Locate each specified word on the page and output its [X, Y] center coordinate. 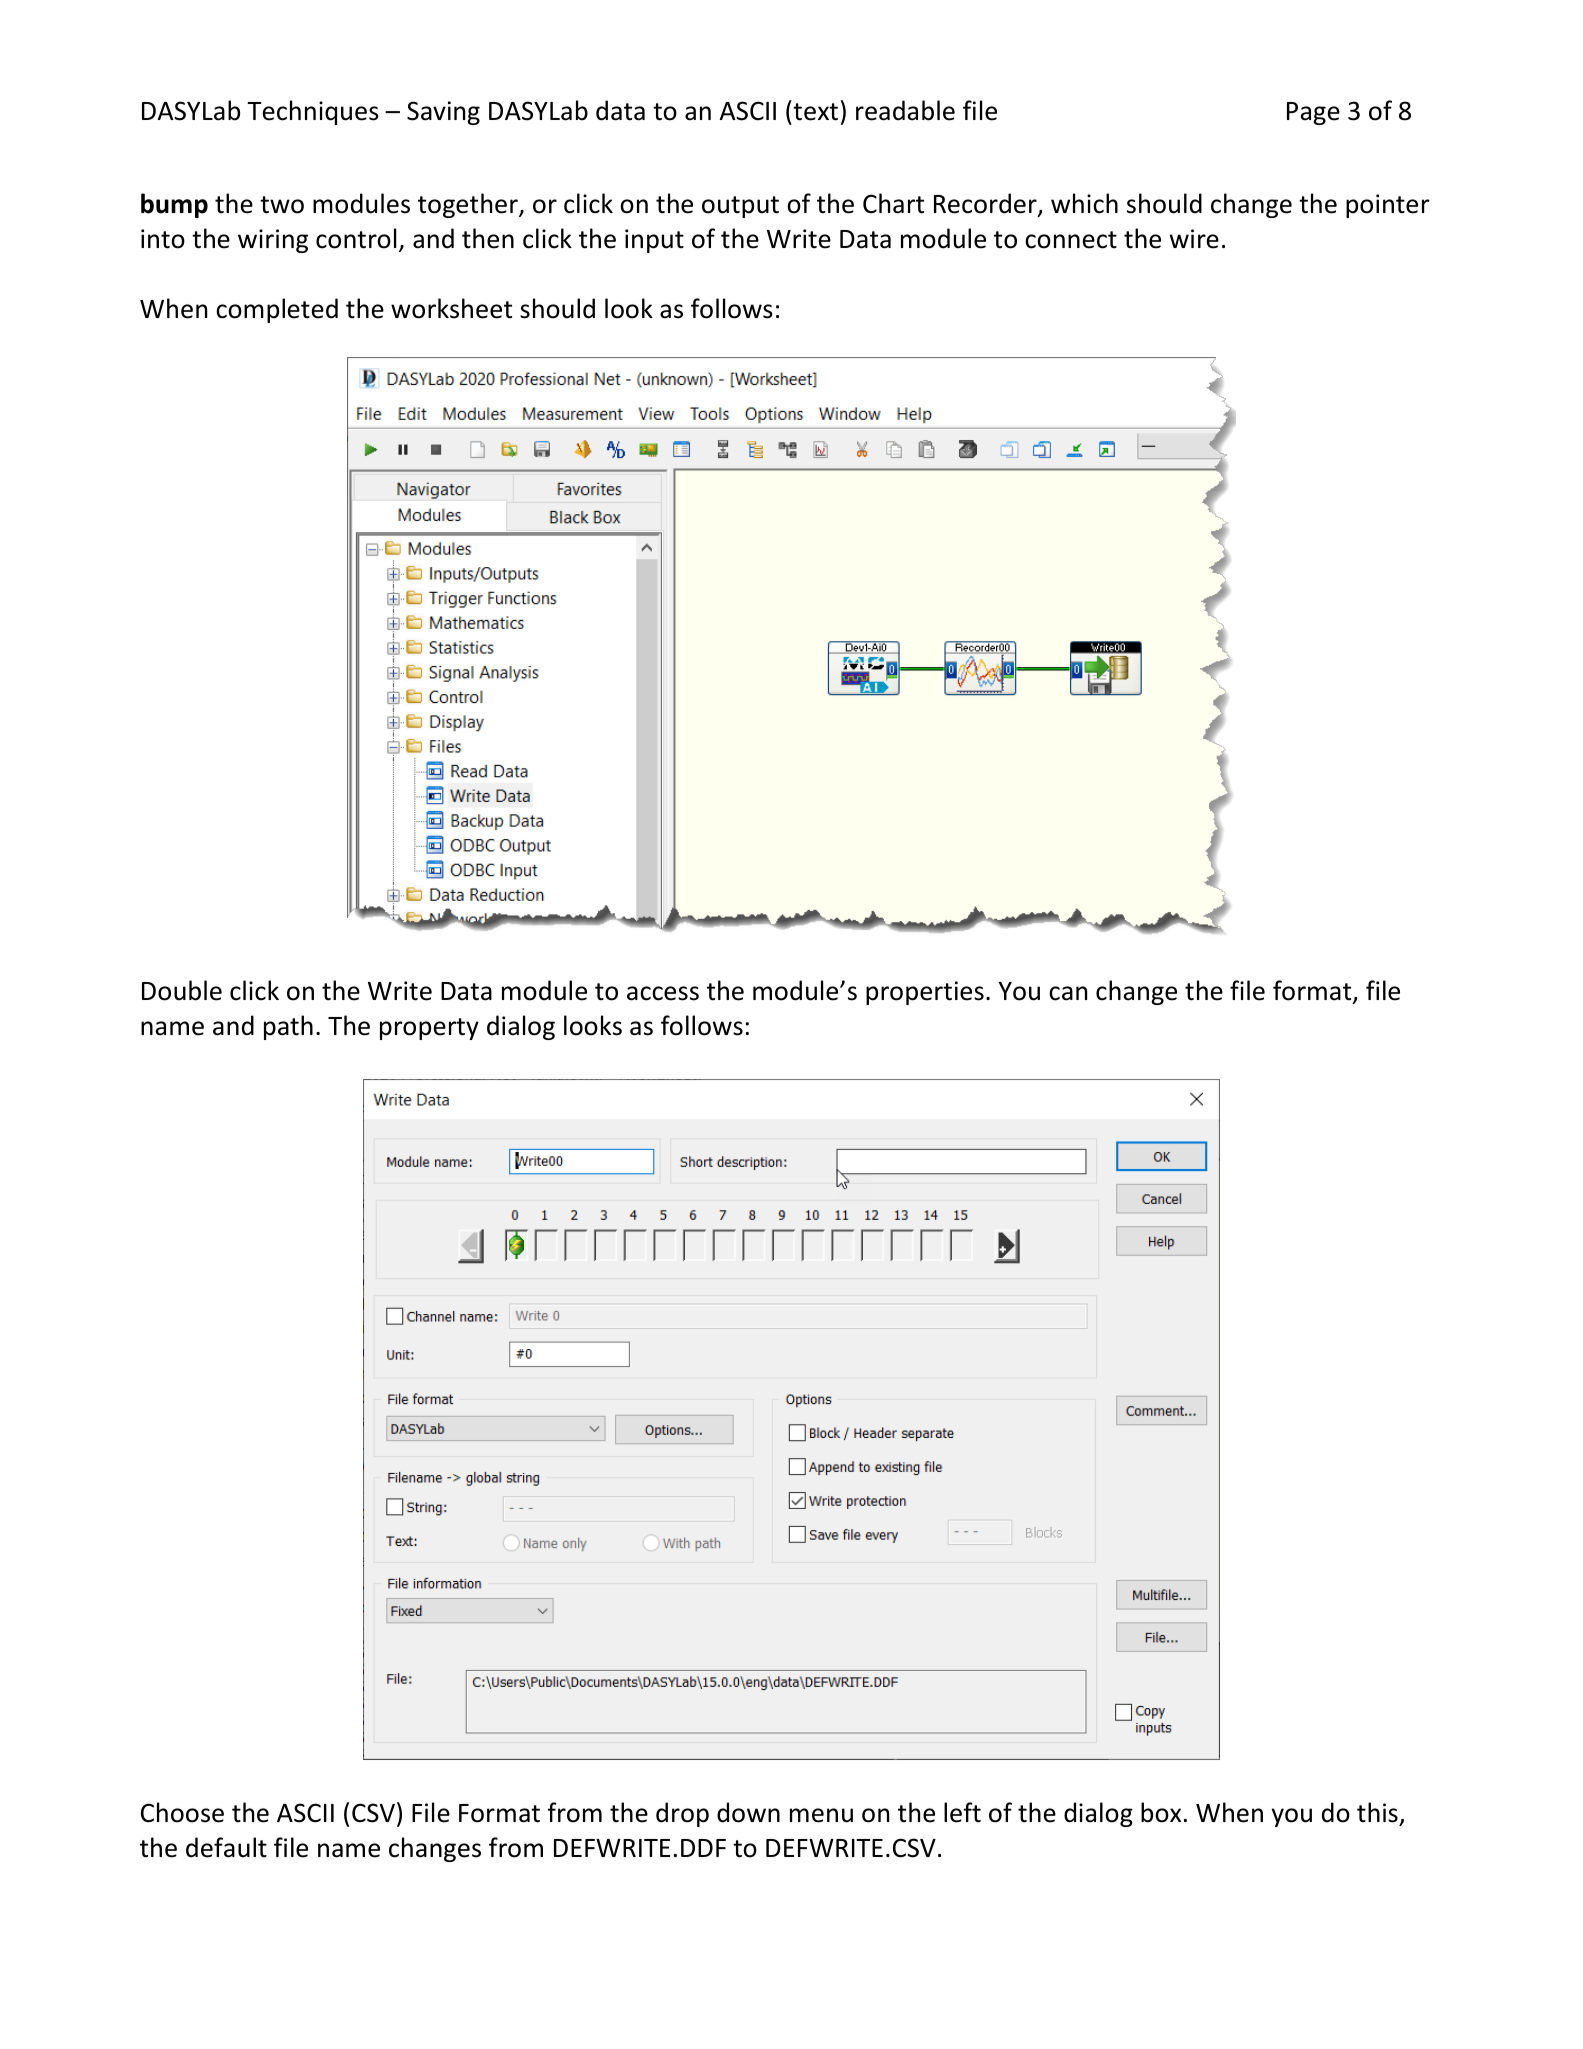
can [1068, 993]
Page [1313, 113]
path [288, 1027]
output [740, 207]
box [1161, 1812]
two [282, 205]
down [748, 1812]
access [663, 993]
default [226, 1847]
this [1378, 1814]
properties [925, 993]
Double [182, 990]
